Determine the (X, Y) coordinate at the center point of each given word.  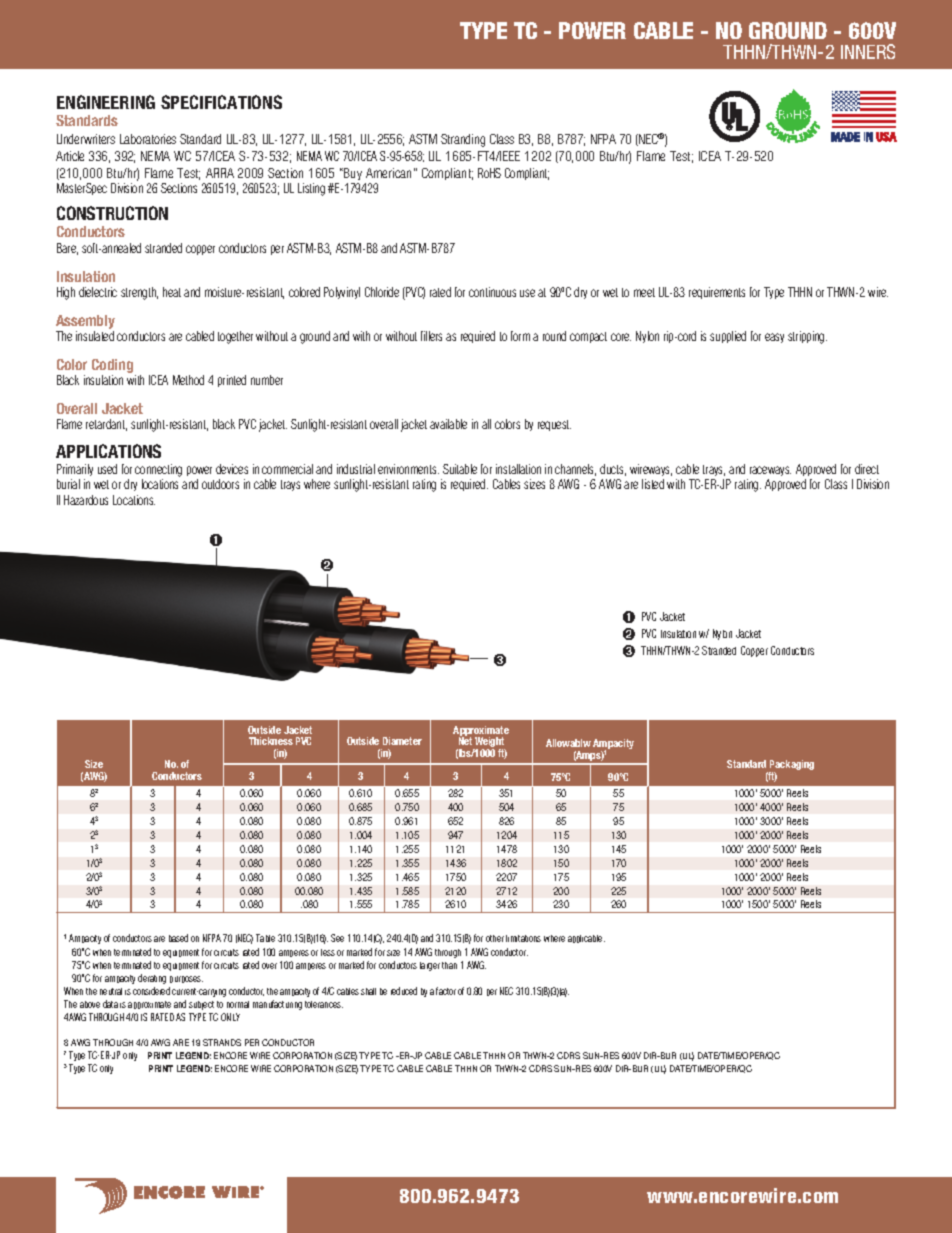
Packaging (791, 766)
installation (518, 469)
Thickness (271, 741)
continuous (492, 292)
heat (172, 292)
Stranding (463, 140)
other (495, 938)
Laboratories (148, 139)
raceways (770, 471)
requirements (717, 293)
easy (774, 338)
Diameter (402, 741)
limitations (523, 938)
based (178, 938)
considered (151, 991)
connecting (158, 470)
